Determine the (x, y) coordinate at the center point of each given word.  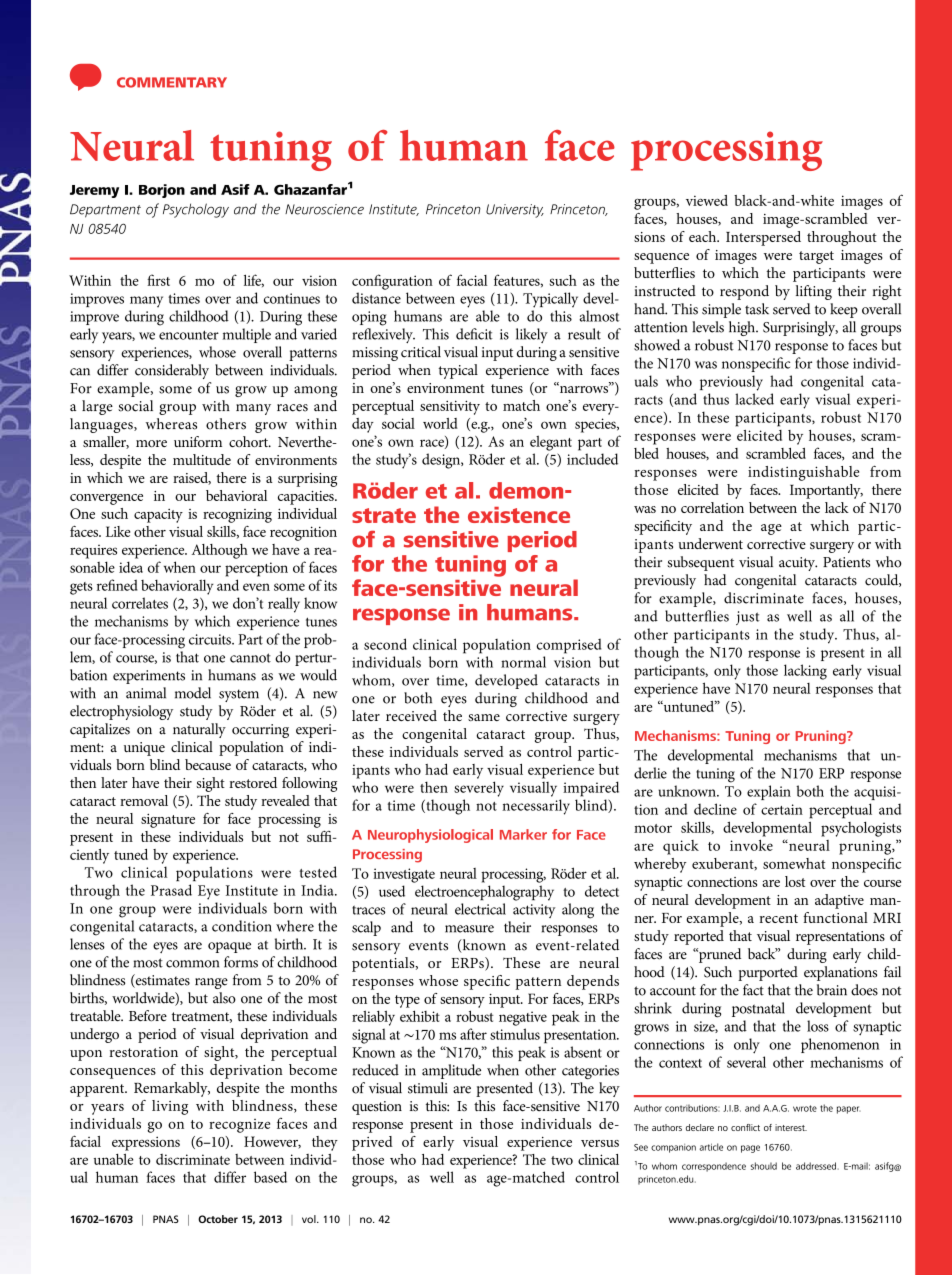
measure (469, 929)
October (218, 1219)
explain (769, 792)
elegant (551, 443)
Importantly (826, 491)
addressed (816, 1166)
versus (600, 1143)
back (763, 954)
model (193, 693)
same (484, 717)
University (515, 211)
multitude (202, 459)
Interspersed (763, 238)
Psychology (196, 210)
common (192, 964)
